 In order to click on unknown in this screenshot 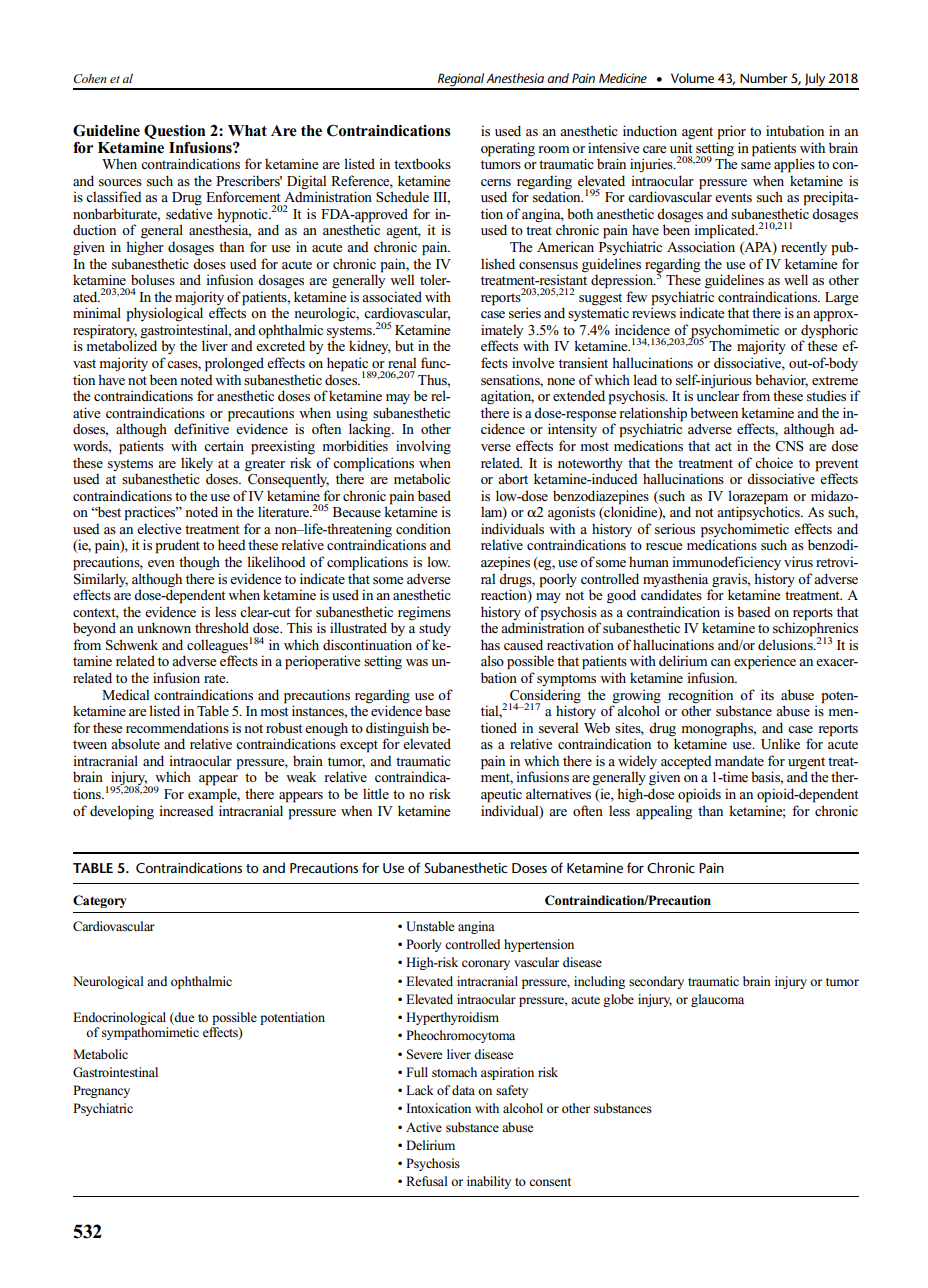, I will do `click(164, 627)`.
